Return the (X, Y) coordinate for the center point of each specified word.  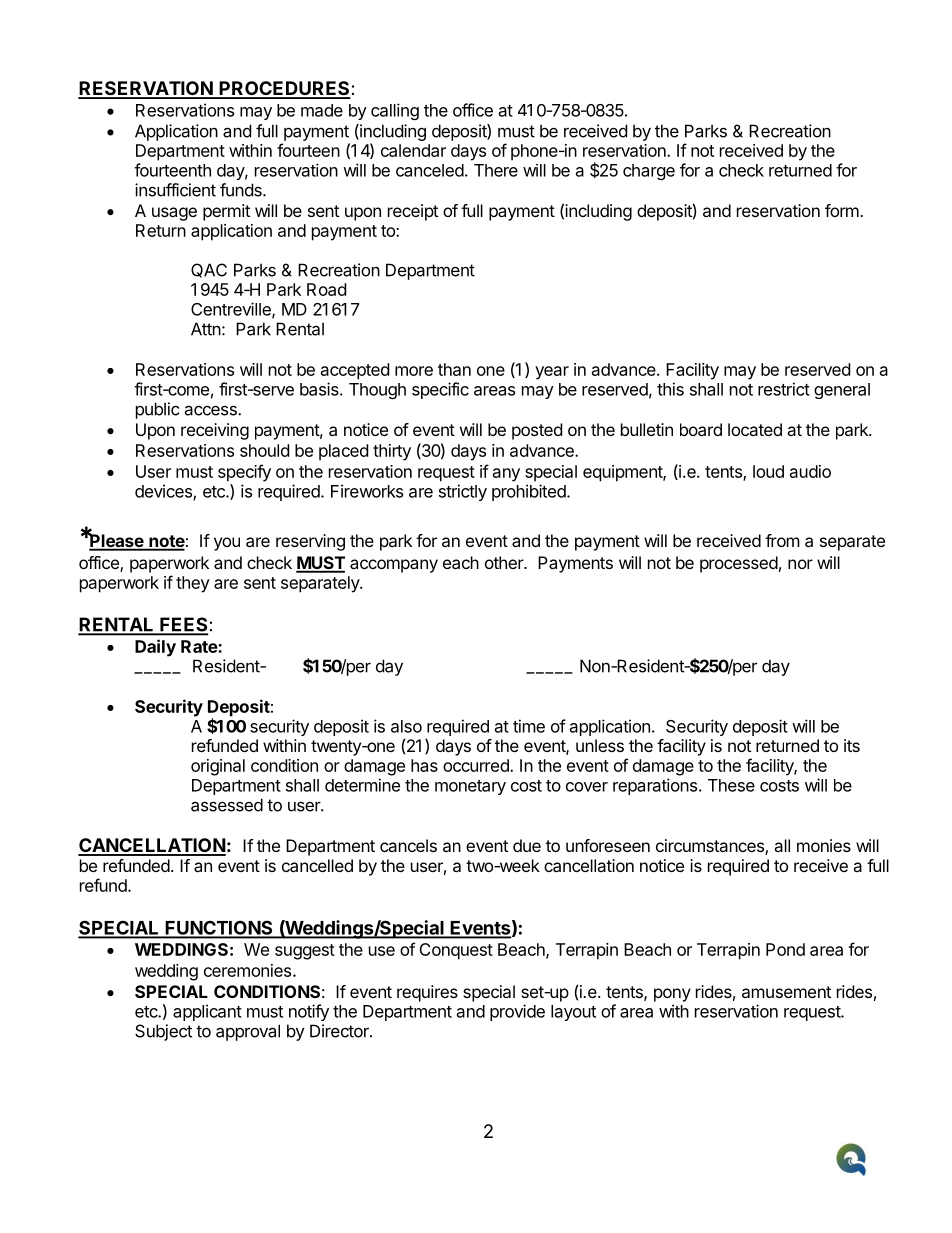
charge (649, 172)
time (529, 726)
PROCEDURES (284, 89)
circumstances (711, 847)
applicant (207, 1012)
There (496, 170)
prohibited (530, 492)
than (454, 369)
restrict (784, 389)
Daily (155, 648)
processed (739, 564)
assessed (227, 805)
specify (244, 473)
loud (768, 471)
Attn (206, 329)
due (527, 845)
